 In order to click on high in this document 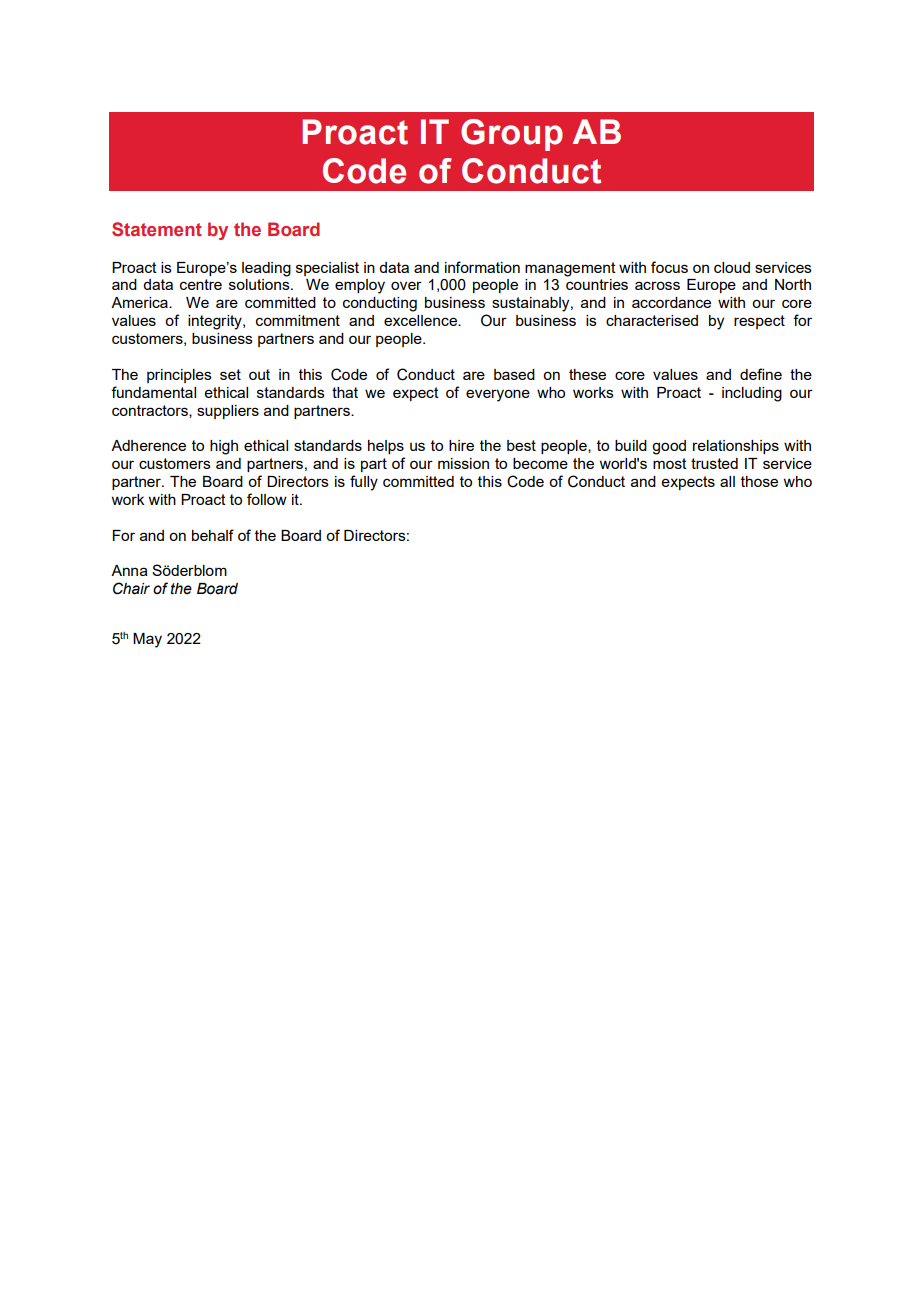, I will do `click(224, 447)`.
